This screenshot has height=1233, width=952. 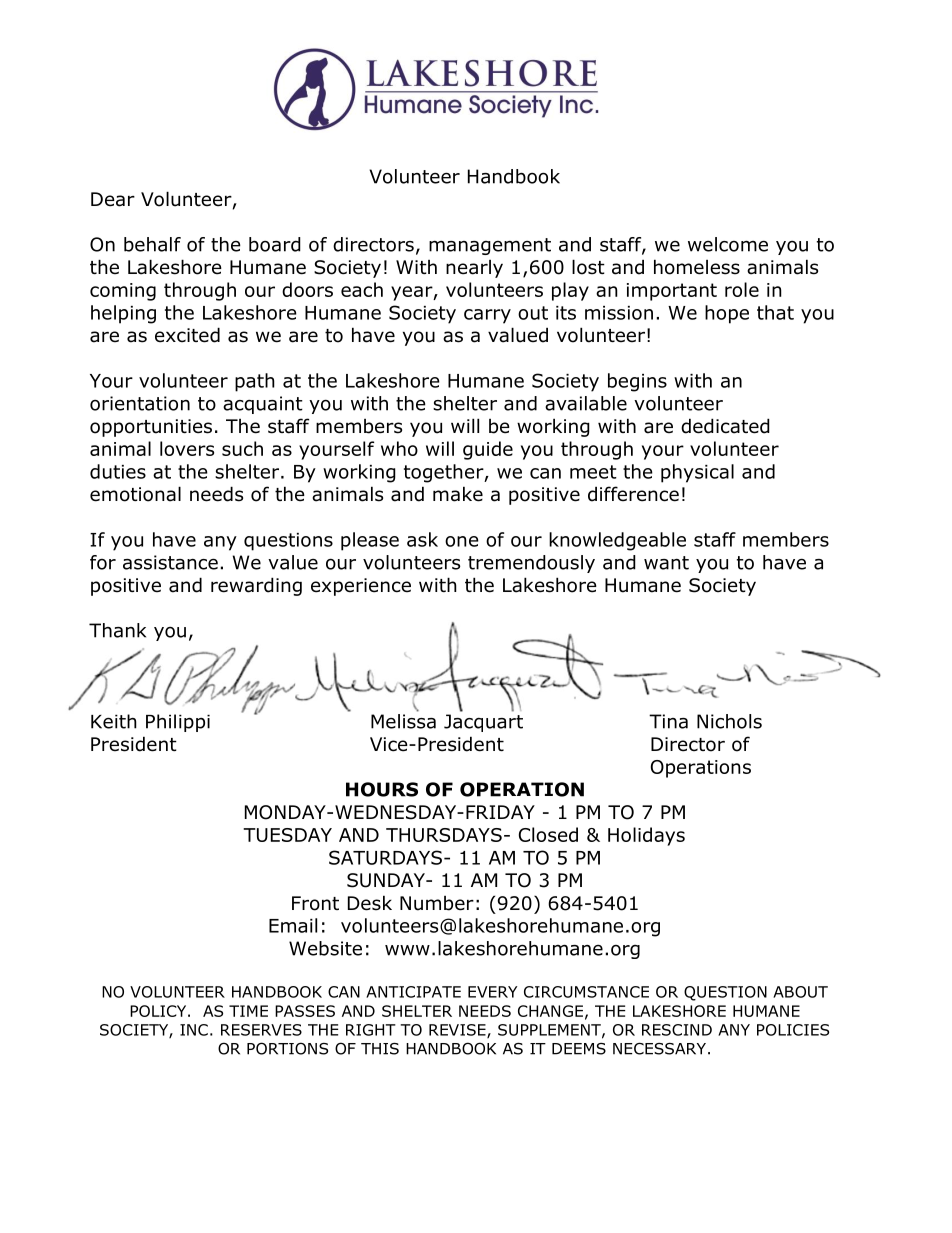 I want to click on emotional, so click(x=135, y=494).
